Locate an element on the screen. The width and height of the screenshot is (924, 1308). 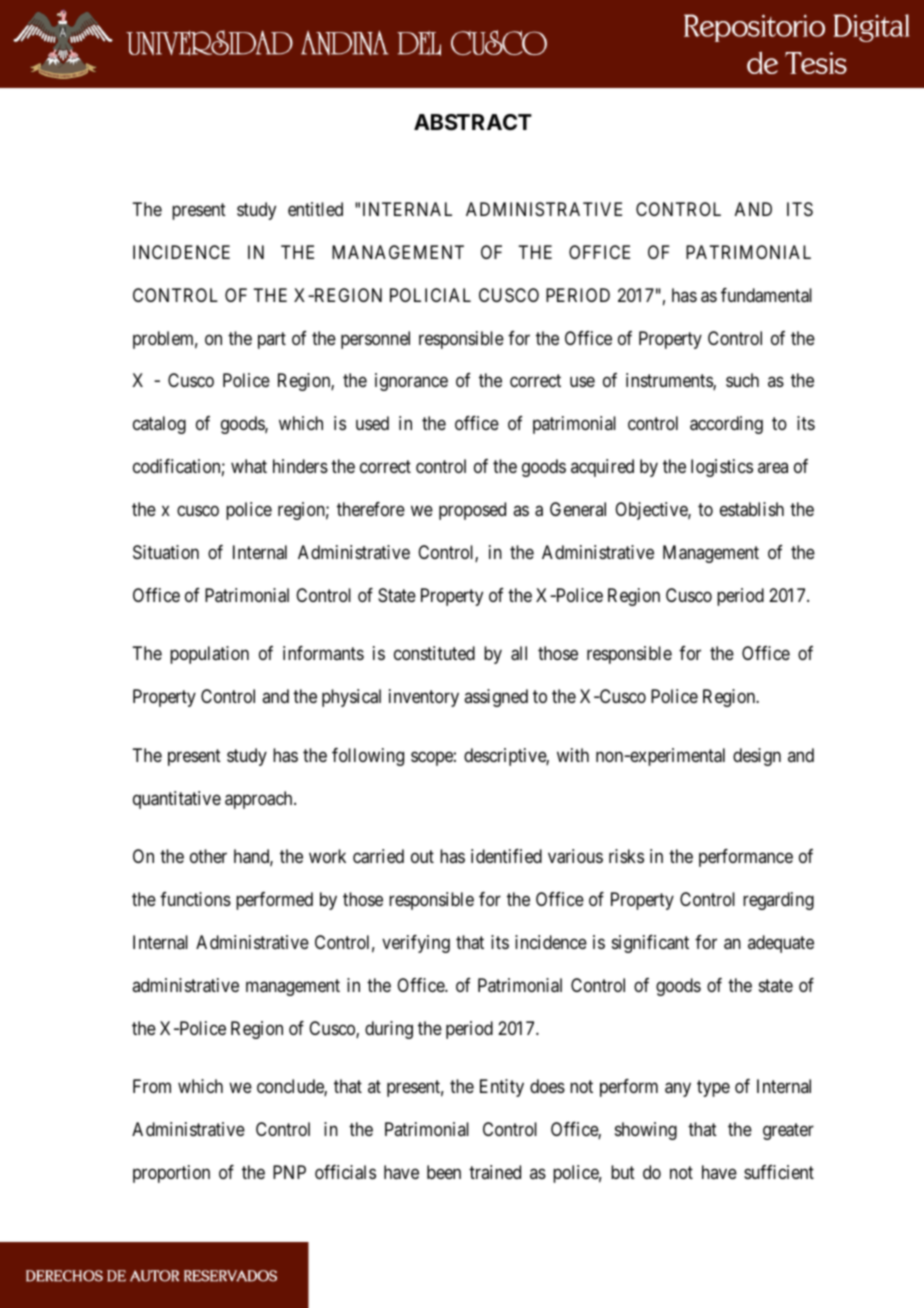
proportion is located at coordinates (171, 1174).
